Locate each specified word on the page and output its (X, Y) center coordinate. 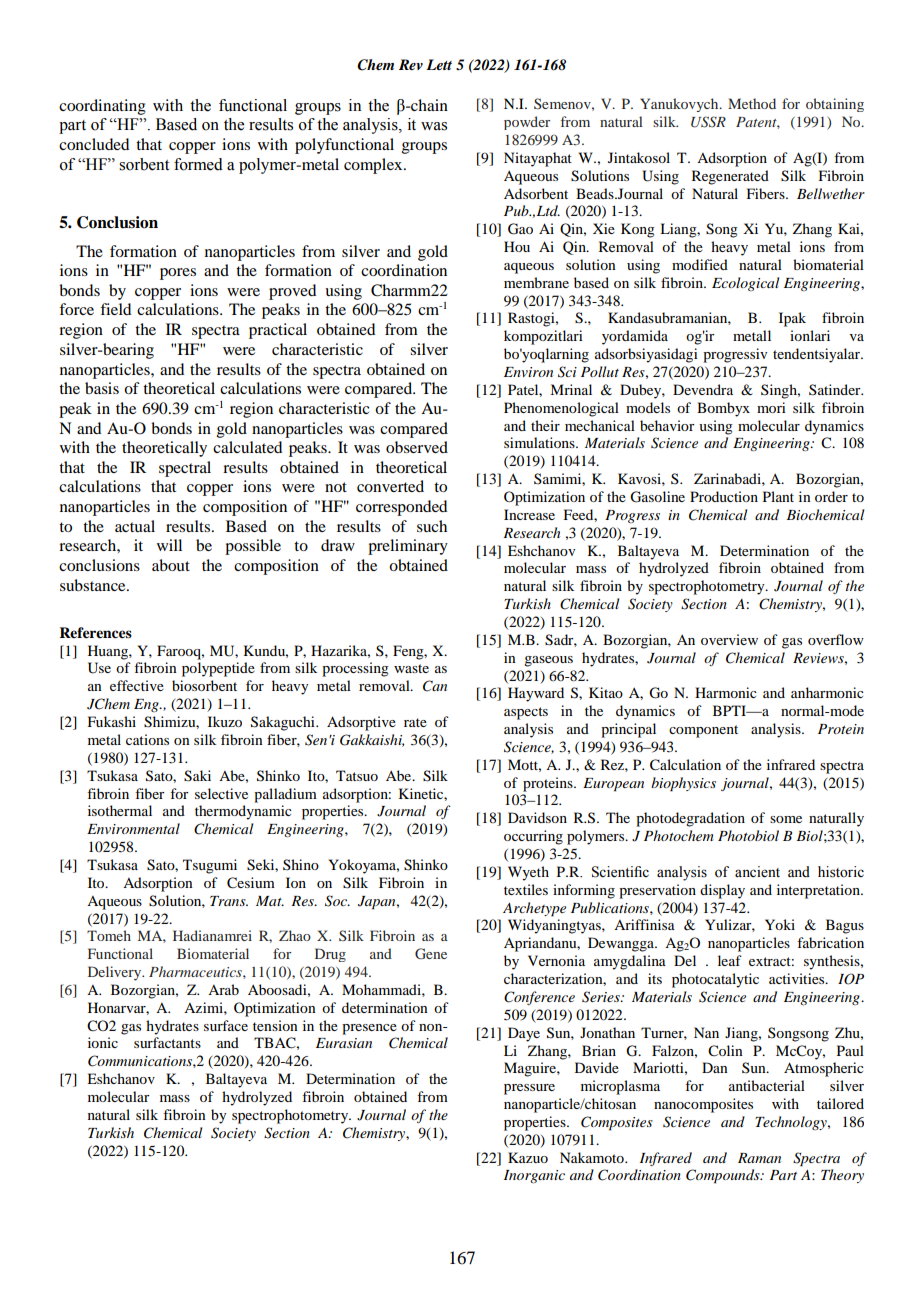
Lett (439, 64)
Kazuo (528, 1157)
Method (752, 103)
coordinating (102, 107)
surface (226, 1025)
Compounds (724, 1176)
